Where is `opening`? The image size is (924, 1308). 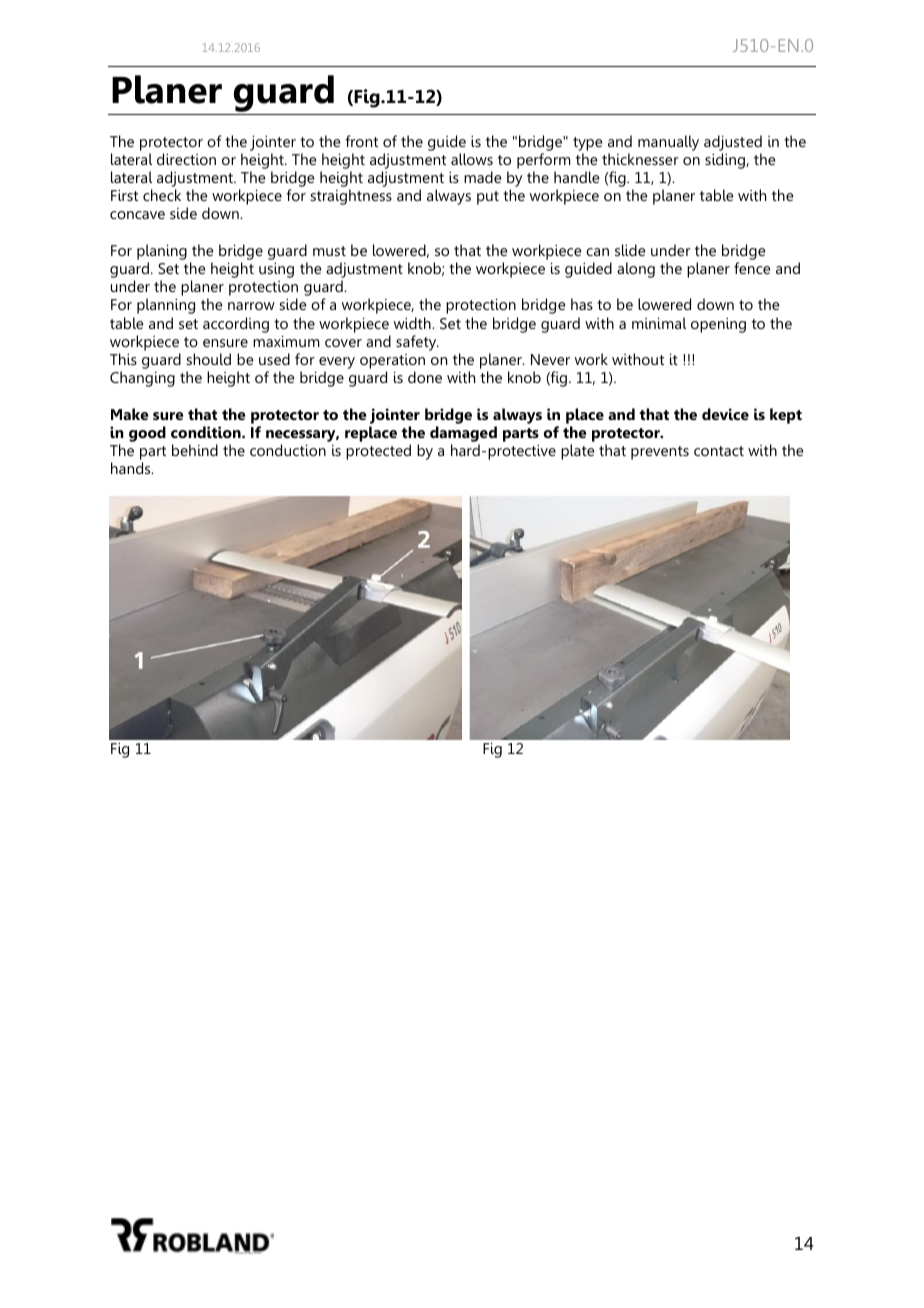 opening is located at coordinates (718, 325).
